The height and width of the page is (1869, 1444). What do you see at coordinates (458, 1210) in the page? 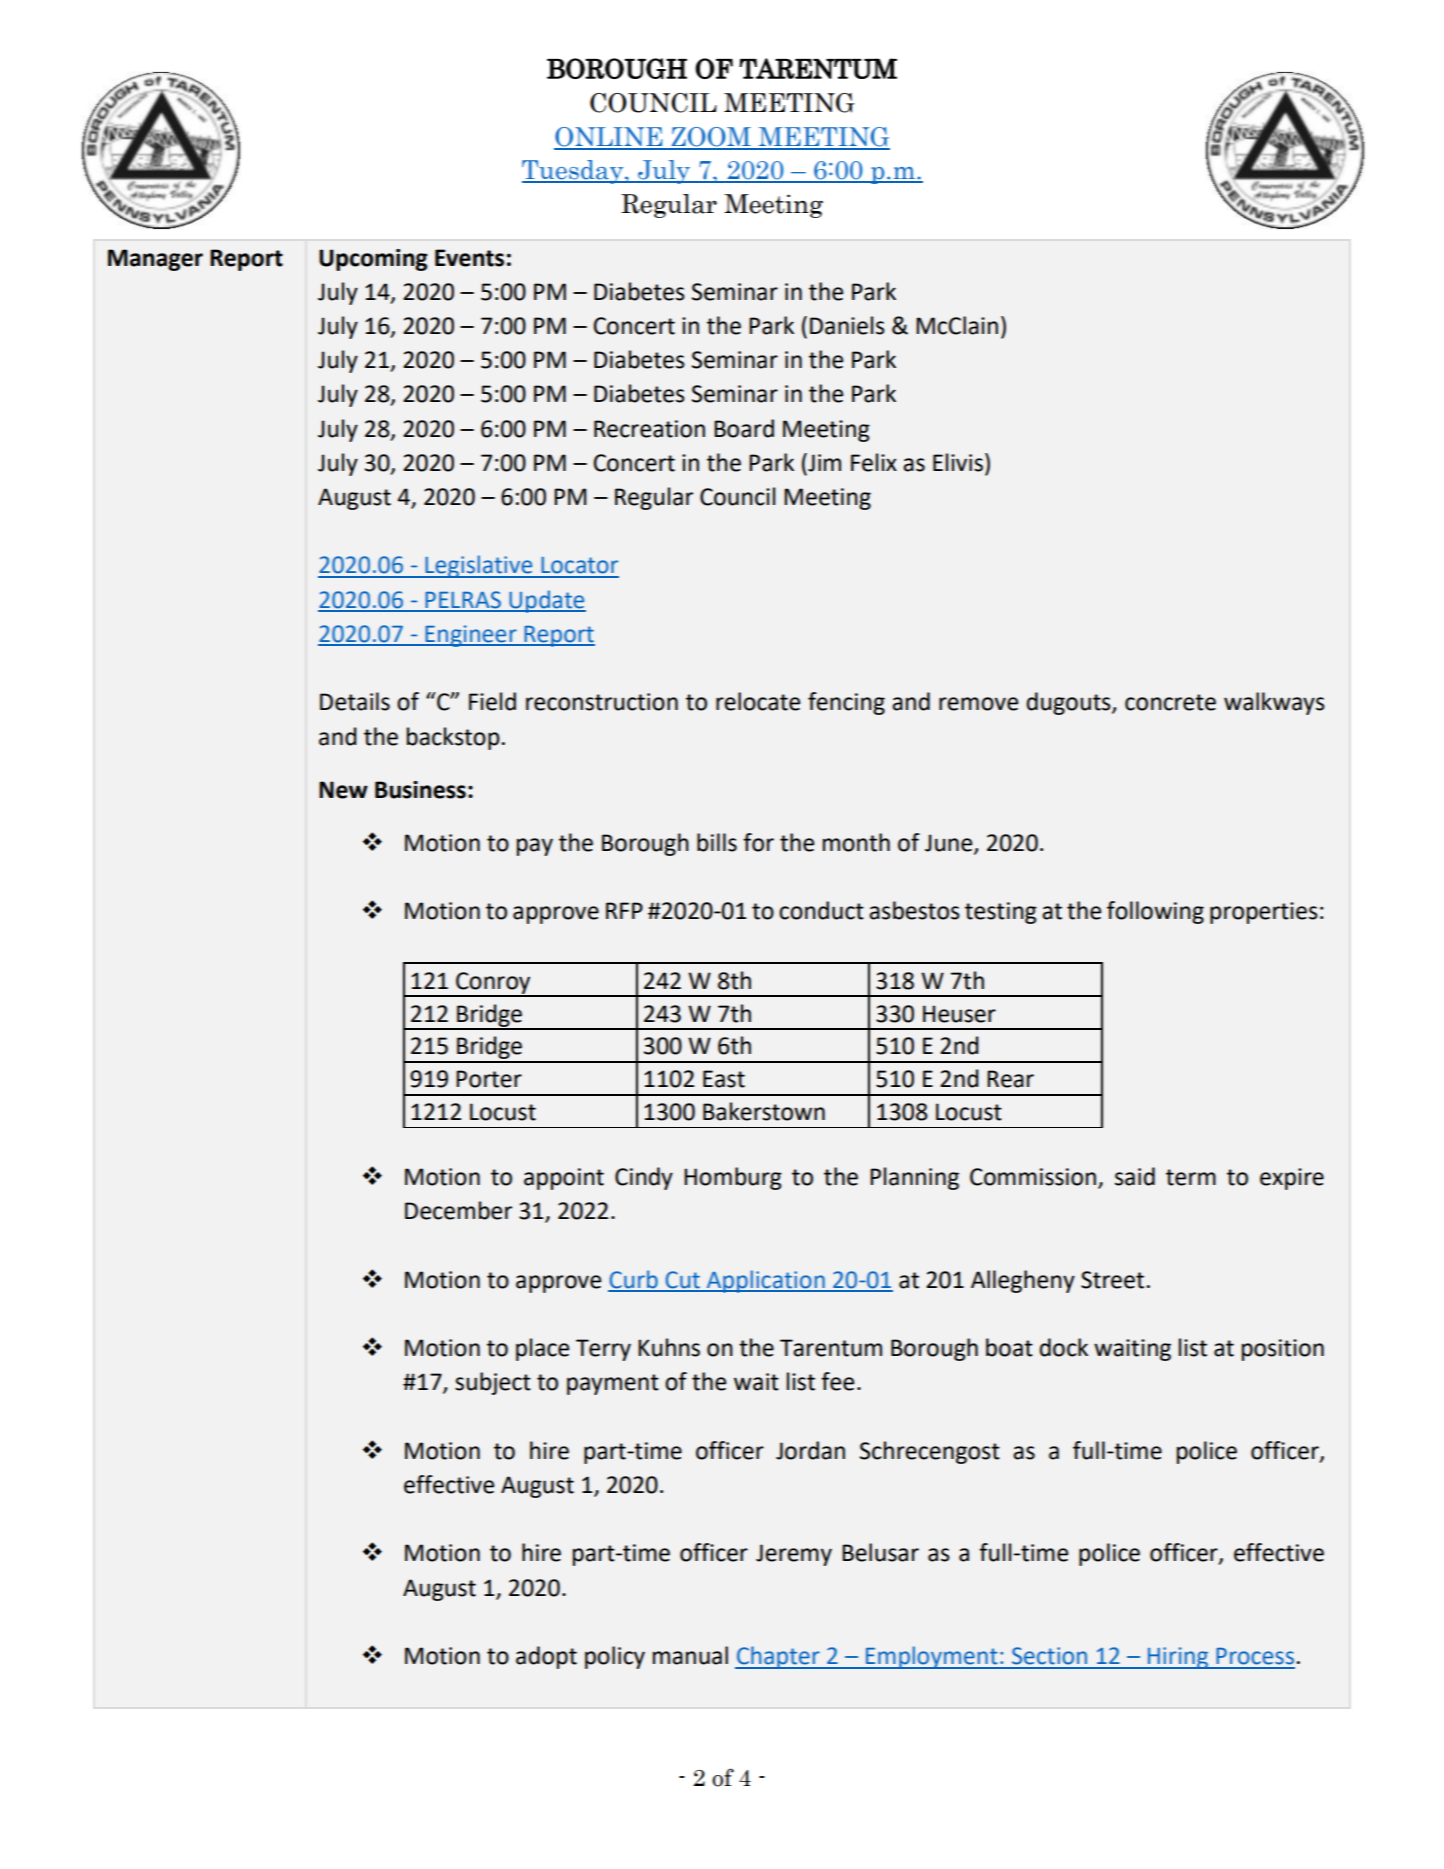
I see `December` at bounding box center [458, 1210].
